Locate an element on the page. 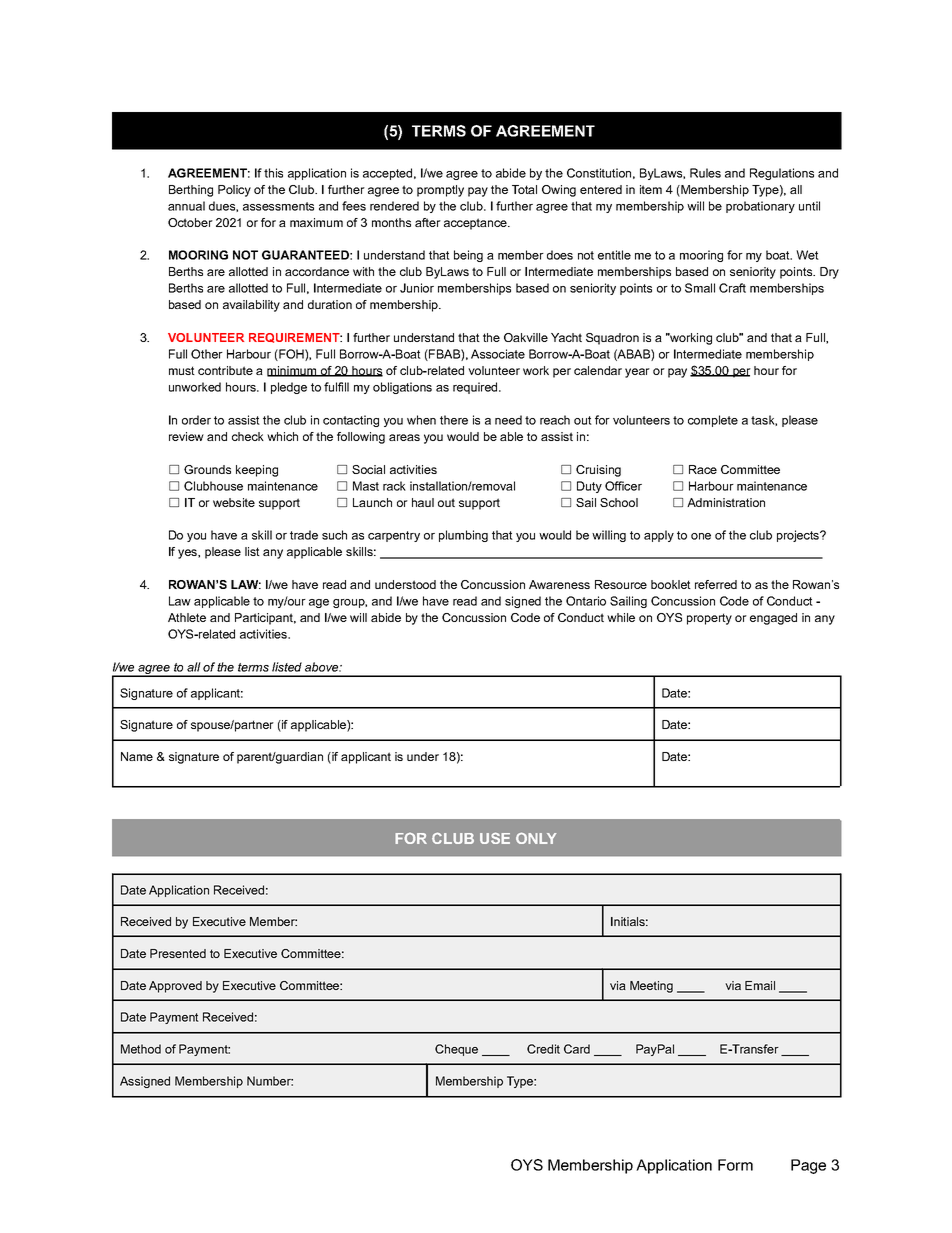 This image has height=1233, width=952. acceptance is located at coordinates (476, 224).
